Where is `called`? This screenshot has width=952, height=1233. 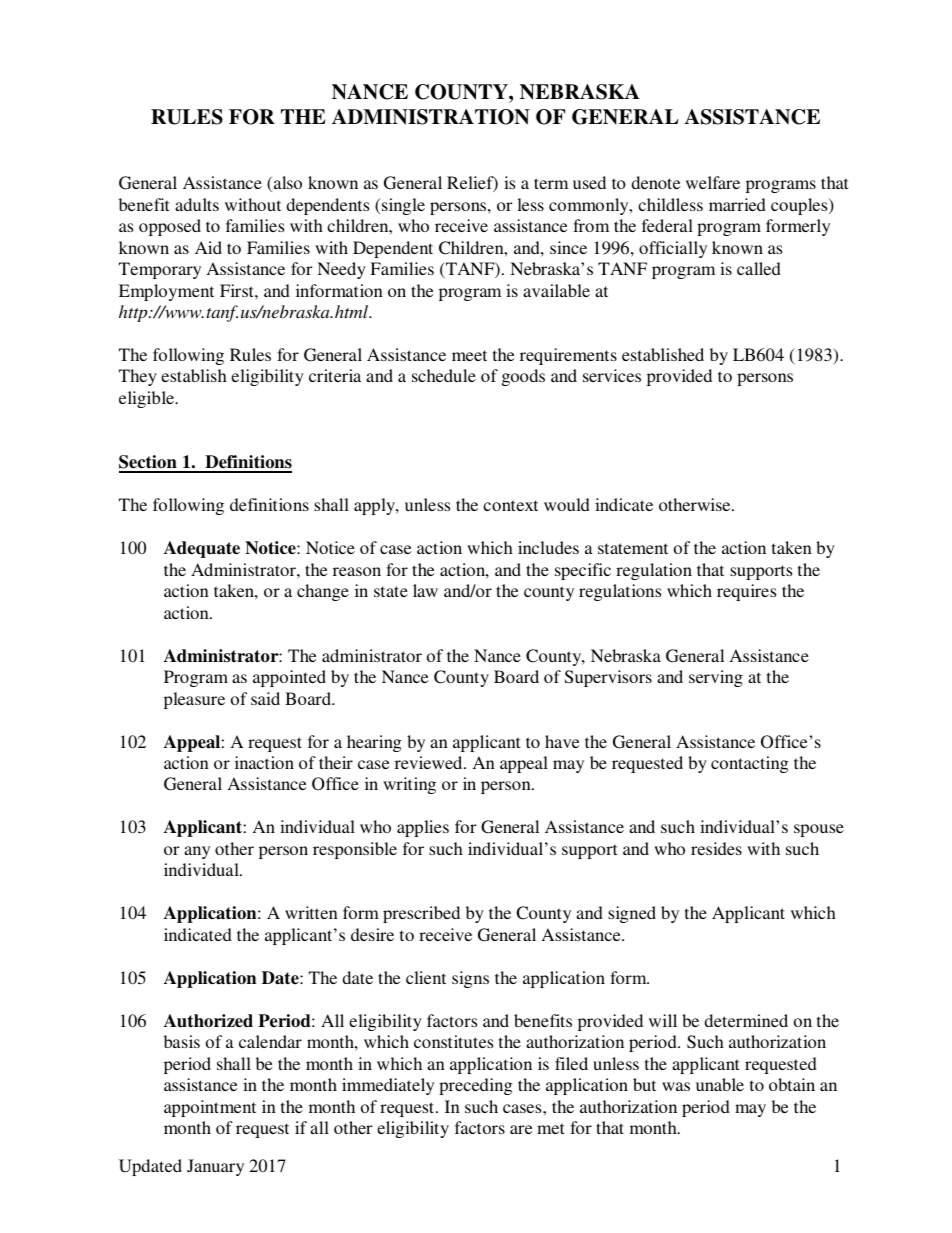
called is located at coordinates (759, 268).
